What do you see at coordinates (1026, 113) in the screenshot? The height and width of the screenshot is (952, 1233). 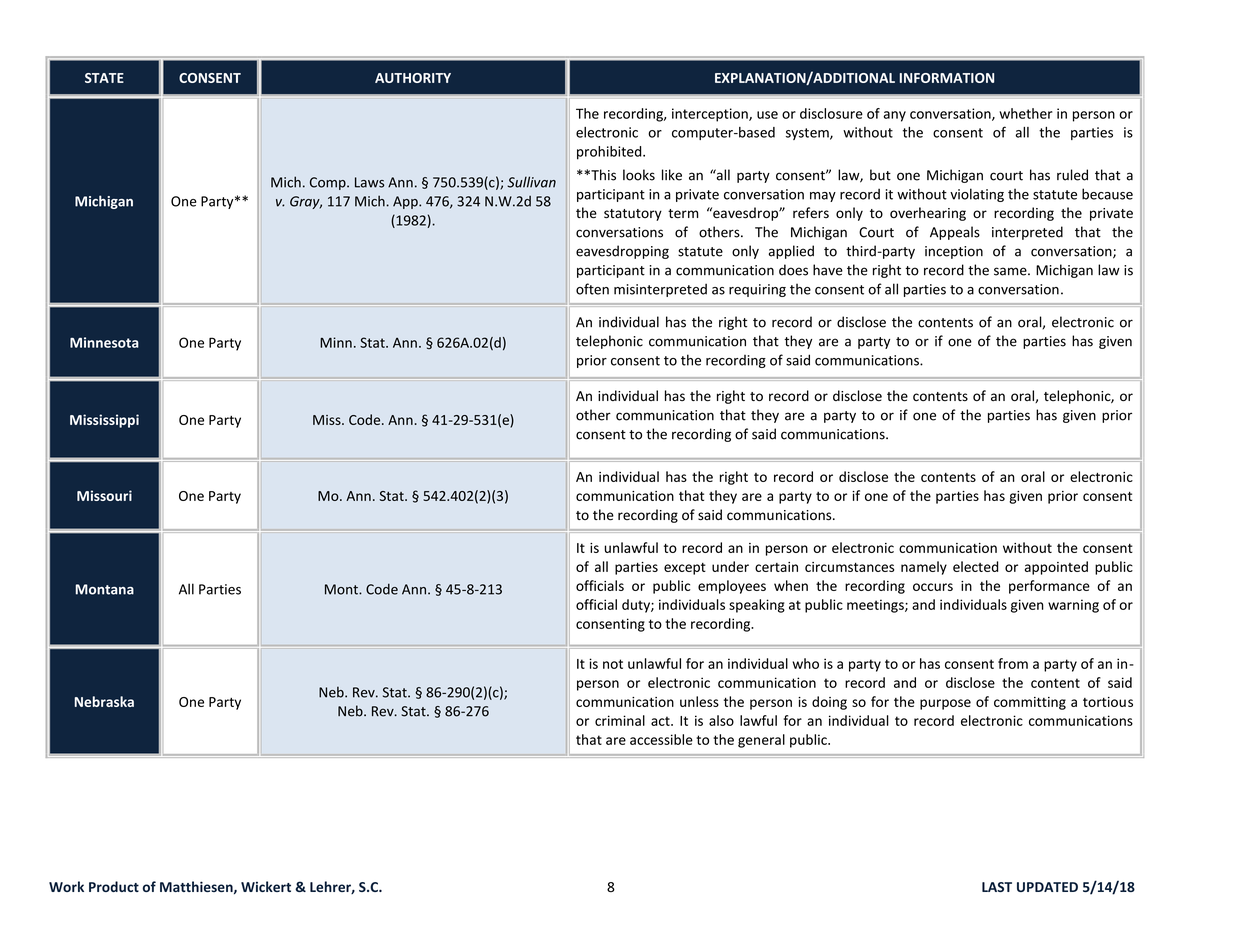 I see `whether` at bounding box center [1026, 113].
